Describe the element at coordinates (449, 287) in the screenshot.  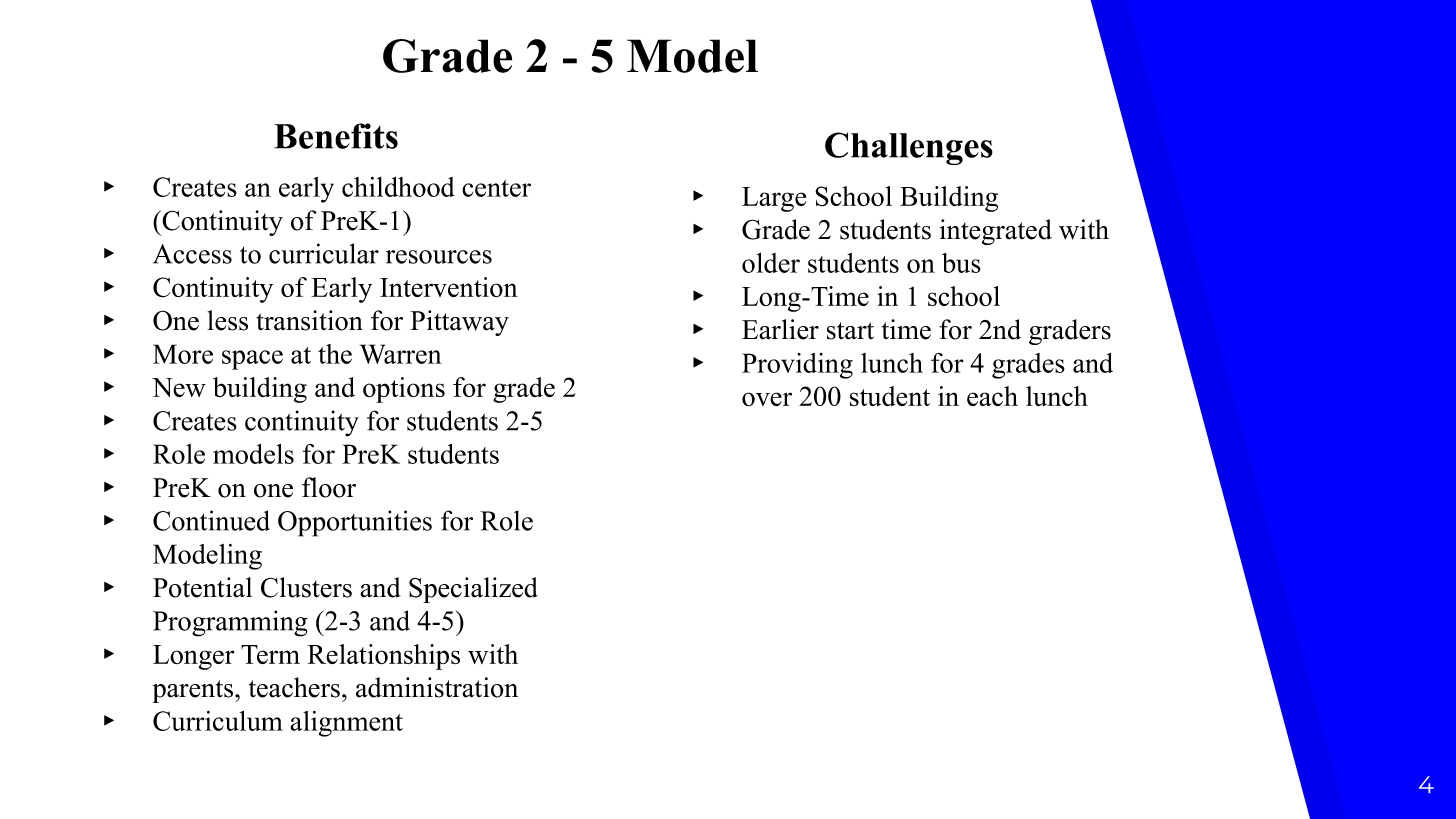
I see `Intervention` at that location.
